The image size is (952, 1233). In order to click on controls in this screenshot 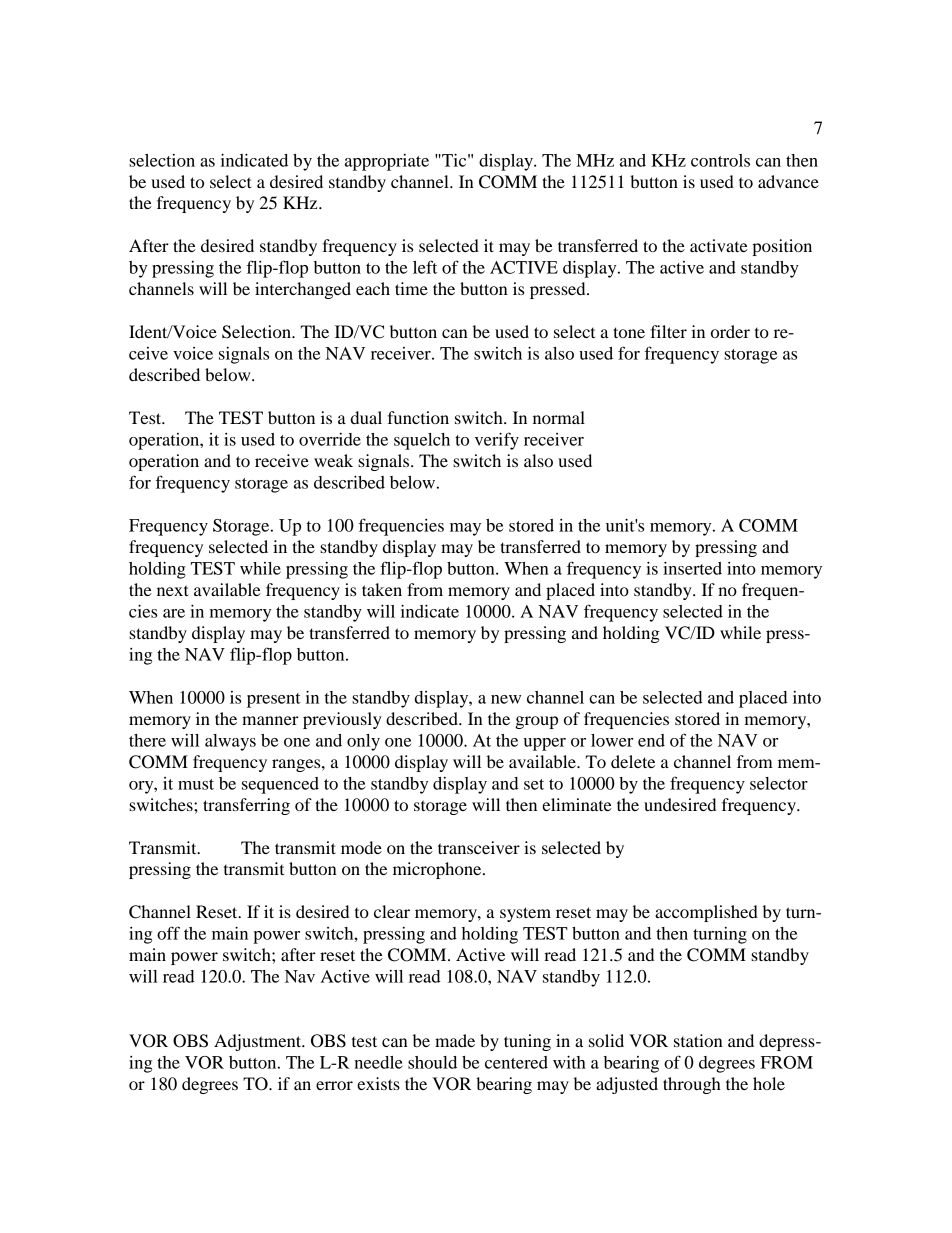, I will do `click(720, 160)`.
